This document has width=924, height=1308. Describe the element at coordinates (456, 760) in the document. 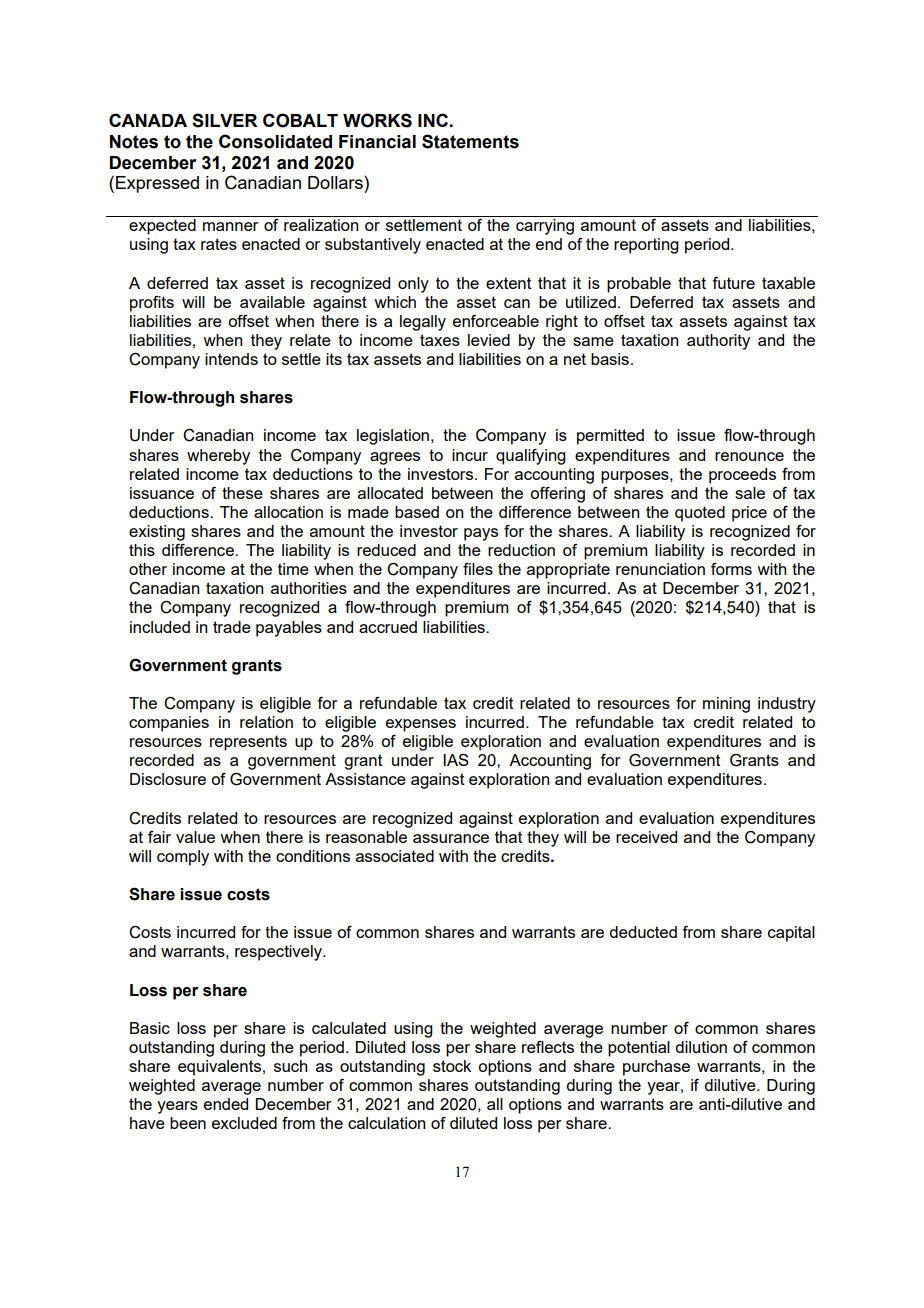

I see `IAS` at that location.
